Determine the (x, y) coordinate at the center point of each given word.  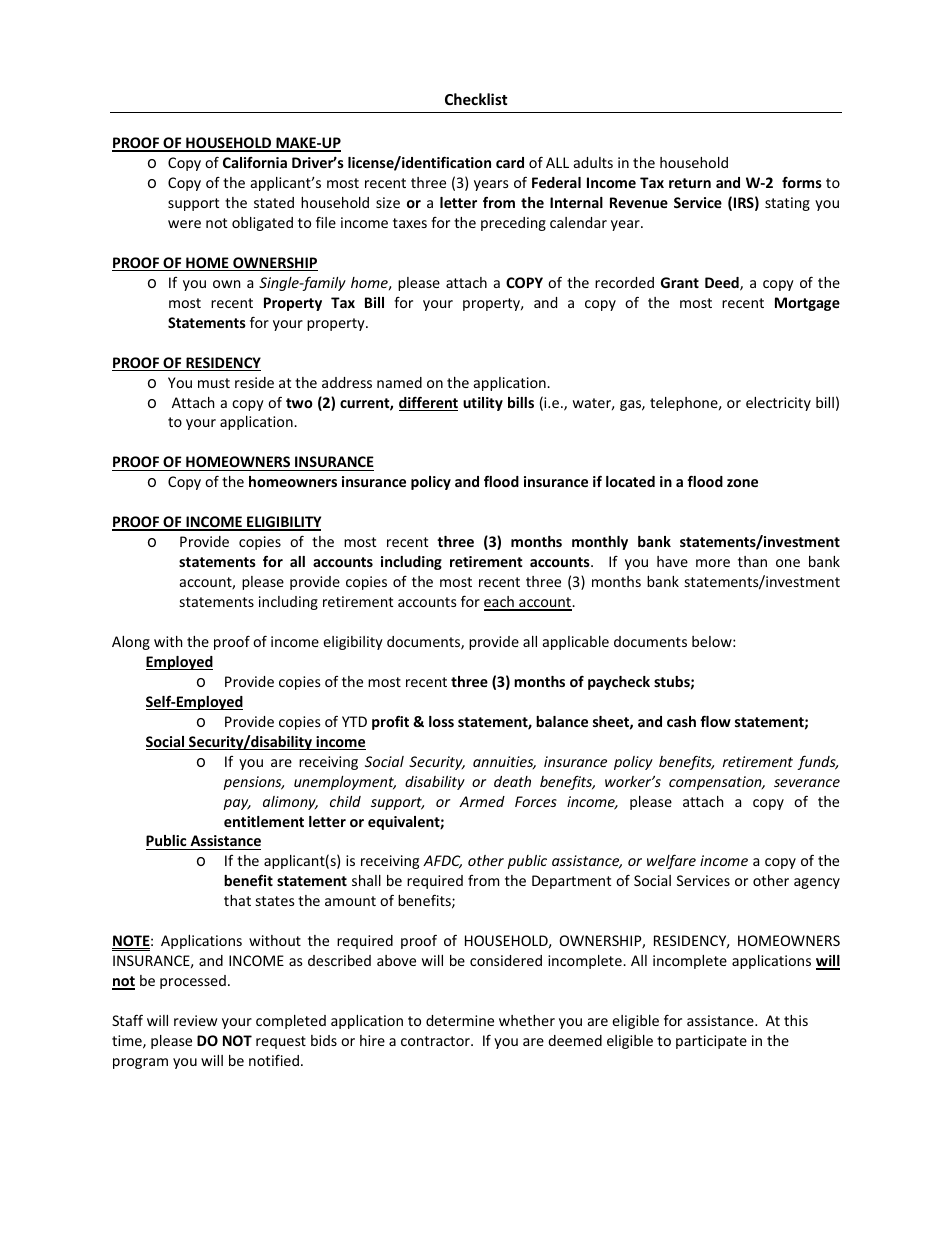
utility (483, 404)
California (255, 162)
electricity (778, 404)
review (195, 1020)
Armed (482, 801)
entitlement (264, 821)
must (214, 383)
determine (460, 1020)
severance (807, 783)
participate (711, 1042)
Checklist (476, 99)
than (752, 561)
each (500, 603)
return (690, 183)
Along (131, 643)
